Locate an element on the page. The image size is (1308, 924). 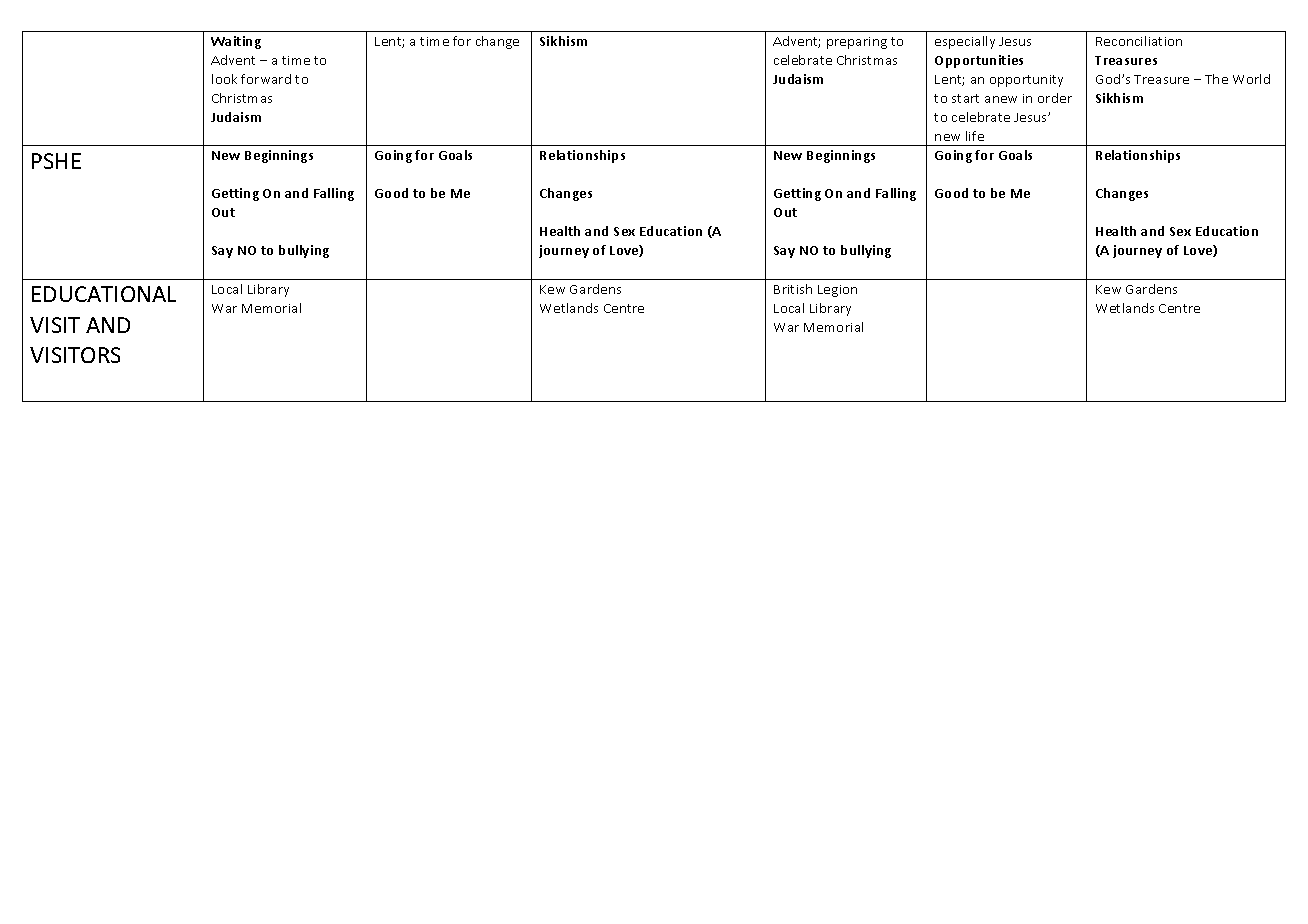
anew is located at coordinates (1001, 99).
